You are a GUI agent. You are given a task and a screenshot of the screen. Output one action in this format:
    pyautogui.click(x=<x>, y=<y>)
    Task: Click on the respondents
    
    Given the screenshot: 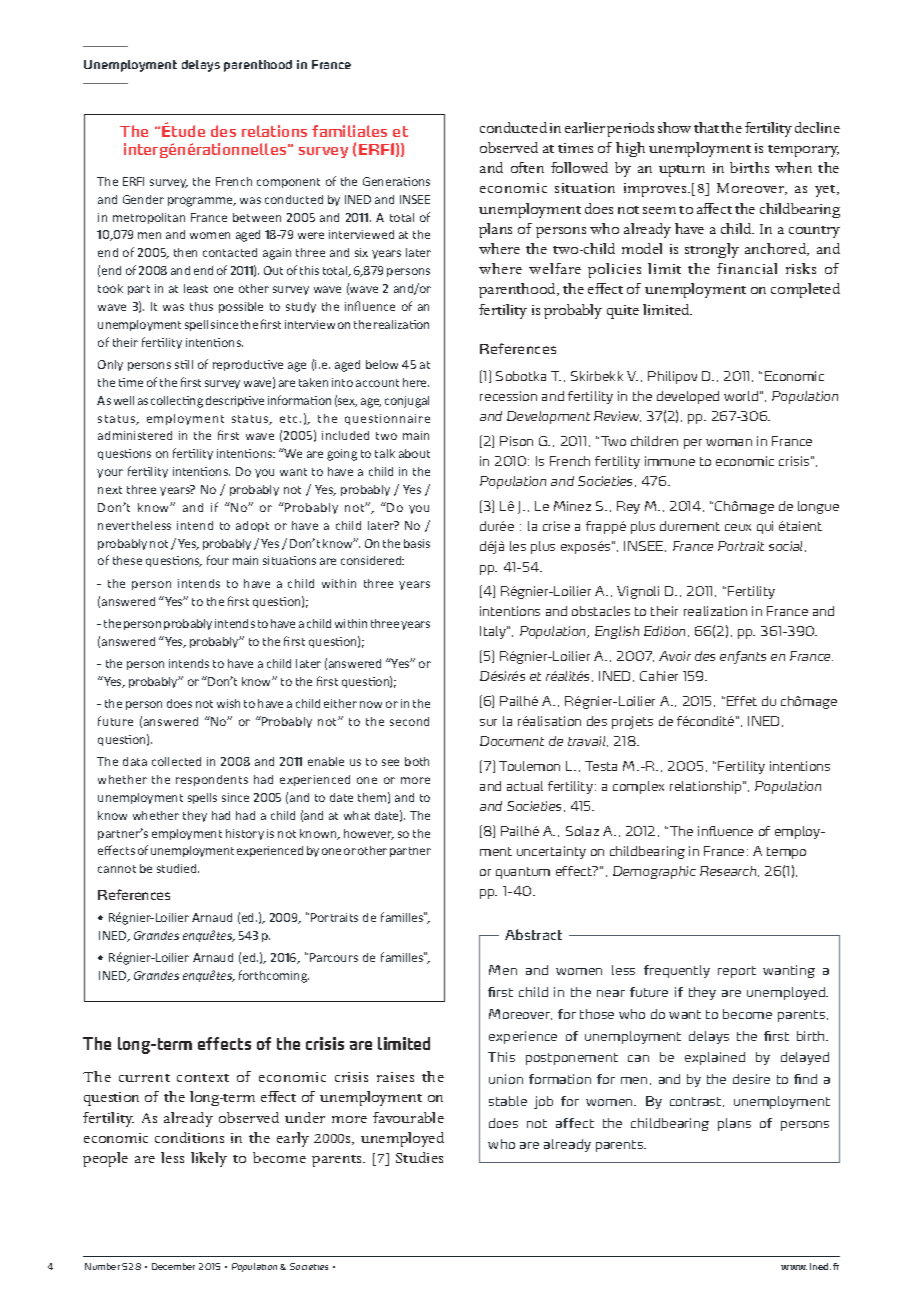 What is the action you would take?
    pyautogui.click(x=212, y=780)
